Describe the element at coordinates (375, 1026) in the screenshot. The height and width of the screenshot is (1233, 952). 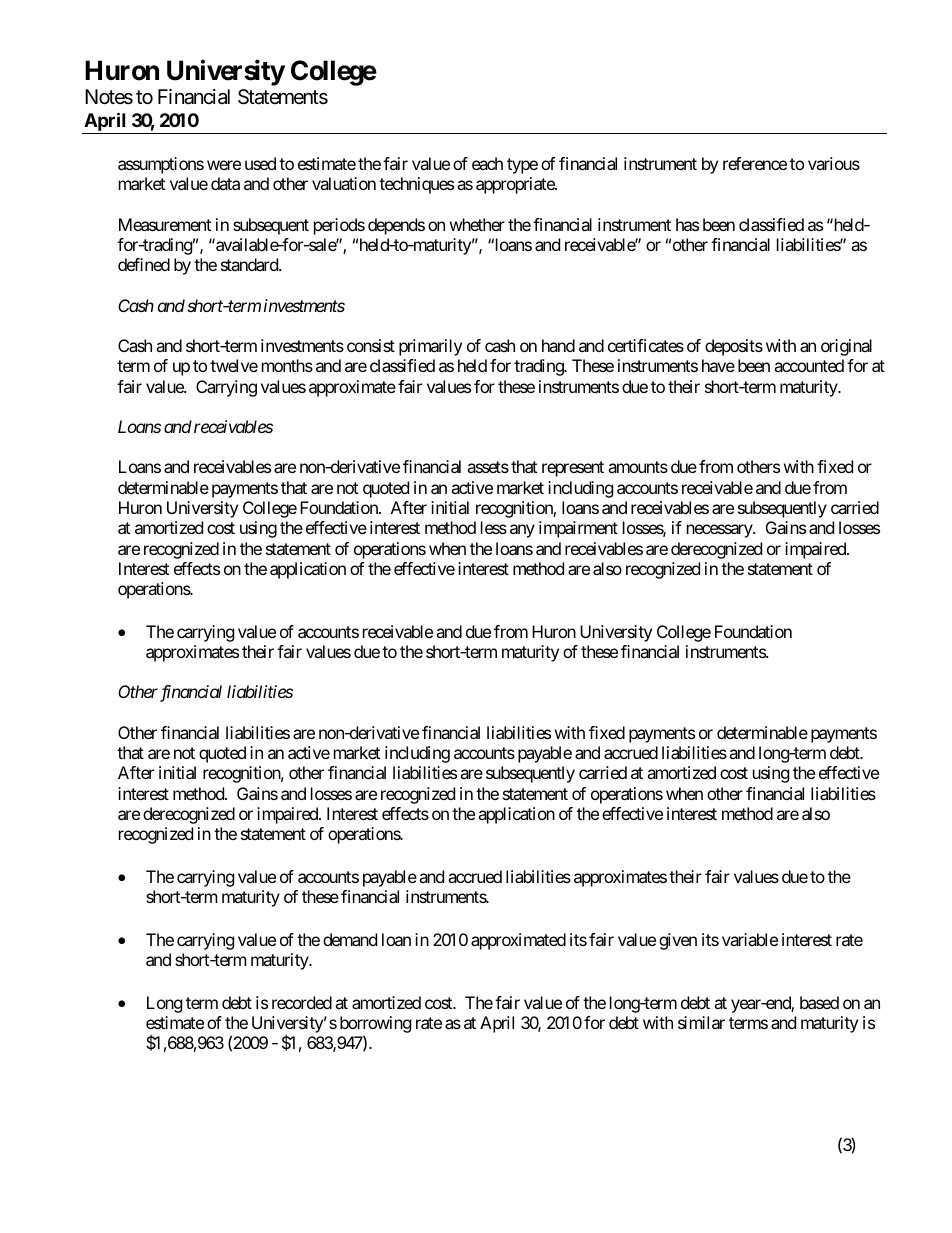
I see `borrowing` at that location.
